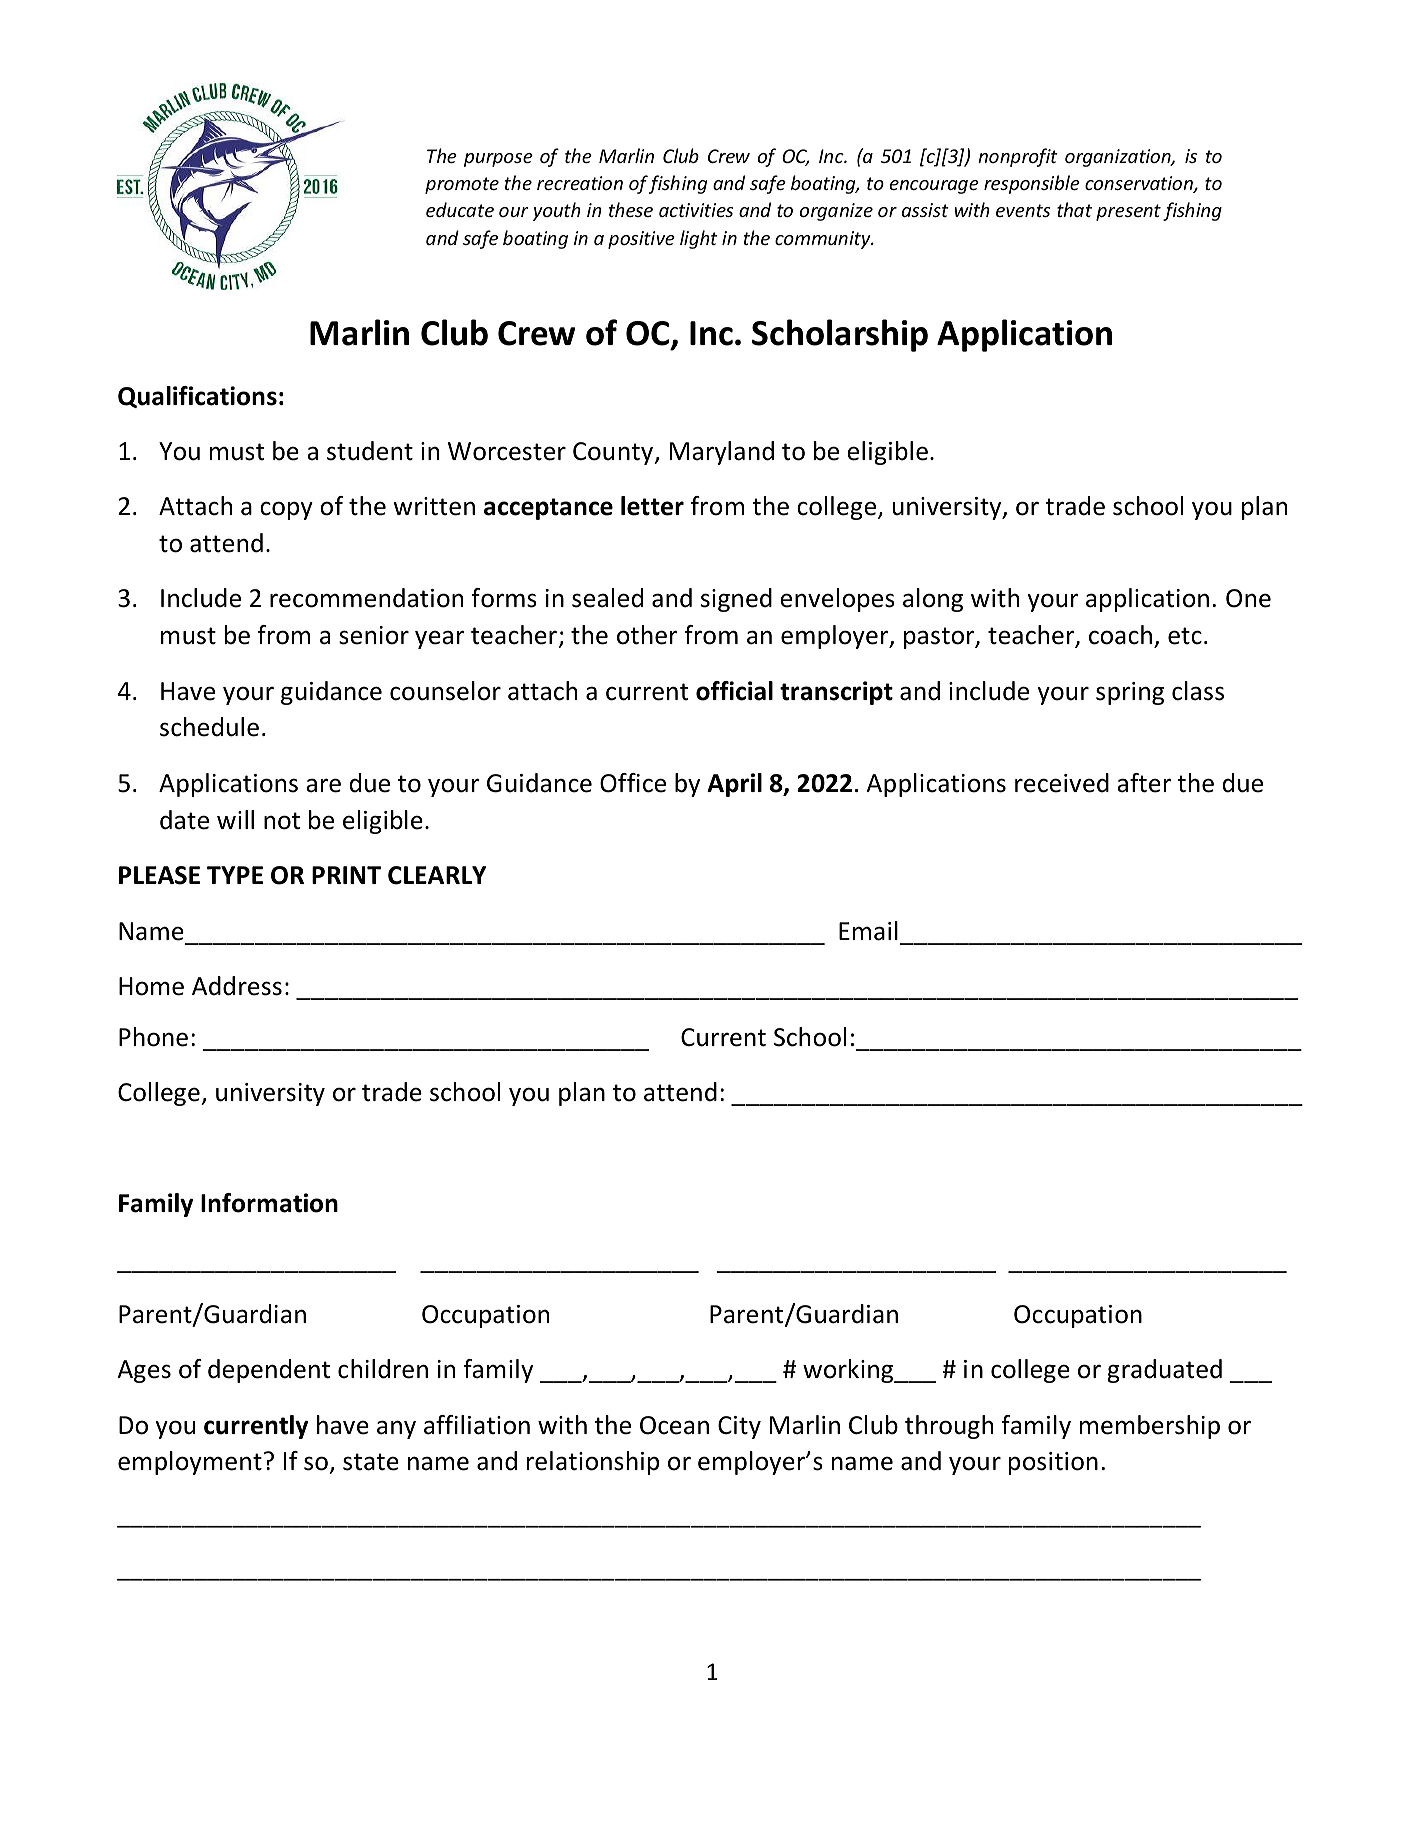 Image resolution: width=1424 pixels, height=1843 pixels. What do you see at coordinates (237, 986) in the image?
I see `Address` at bounding box center [237, 986].
